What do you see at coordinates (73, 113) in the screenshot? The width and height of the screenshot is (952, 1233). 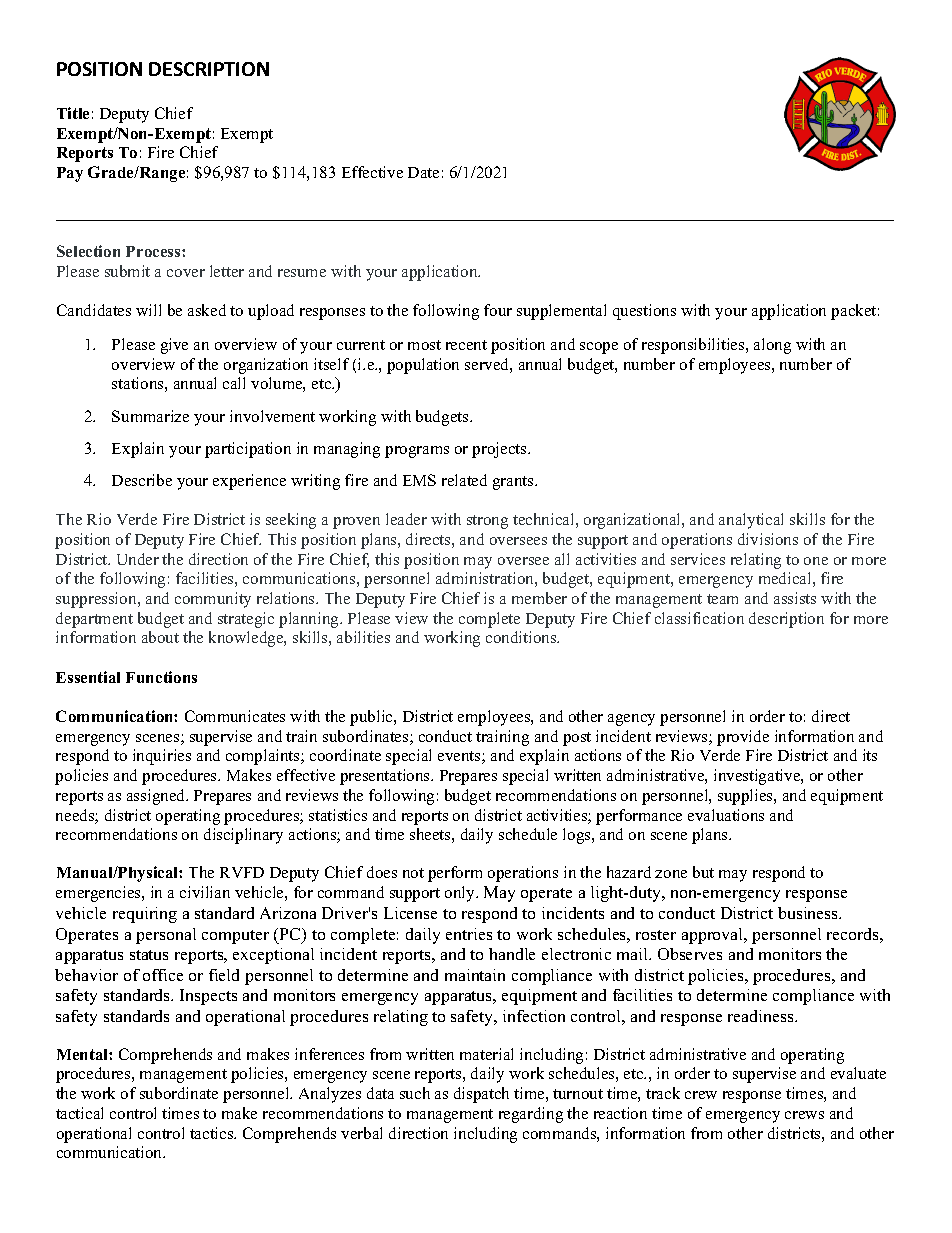 I see `Title` at bounding box center [73, 113].
